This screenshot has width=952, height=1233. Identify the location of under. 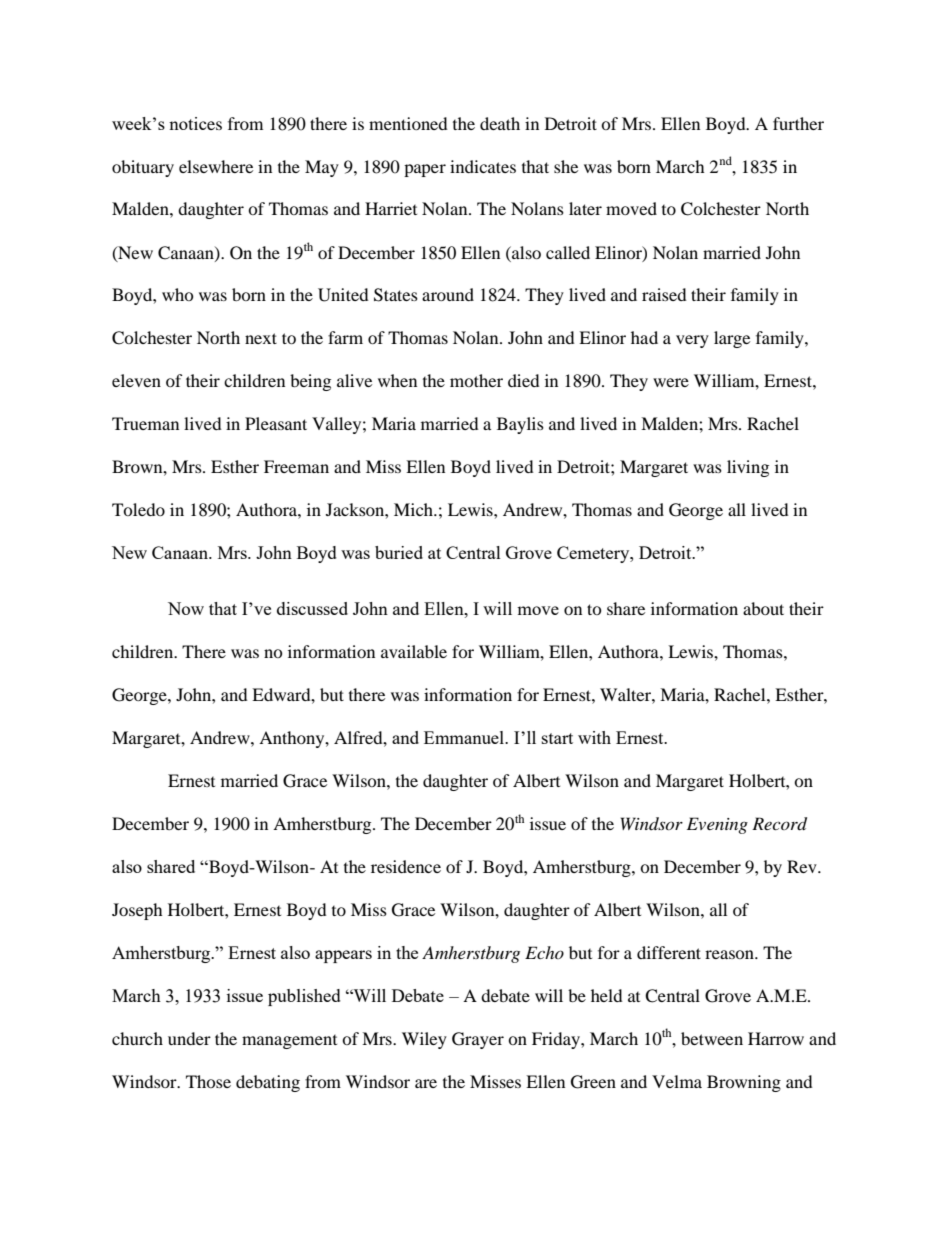
(189, 1038).
